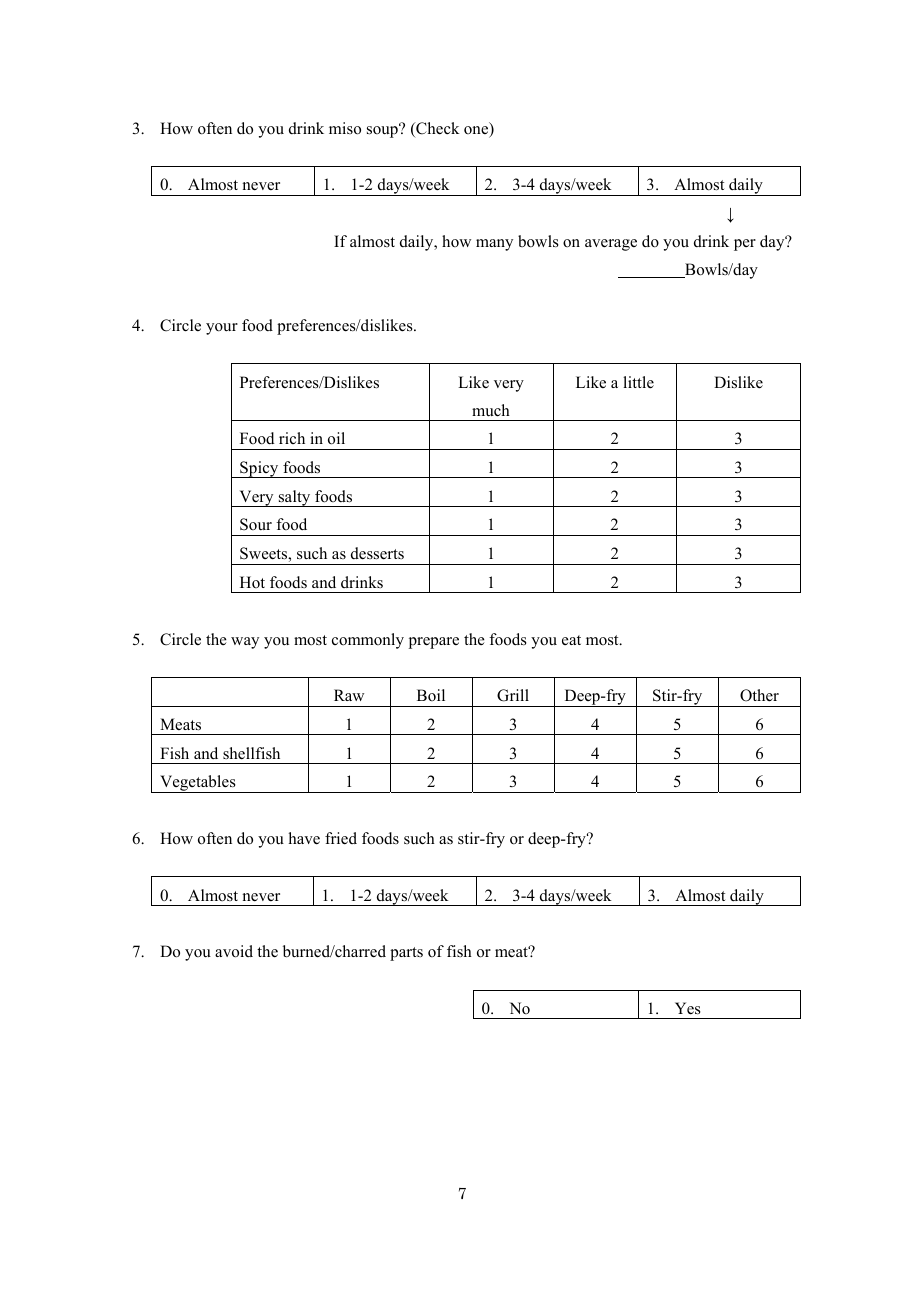  I want to click on little, so click(638, 382).
